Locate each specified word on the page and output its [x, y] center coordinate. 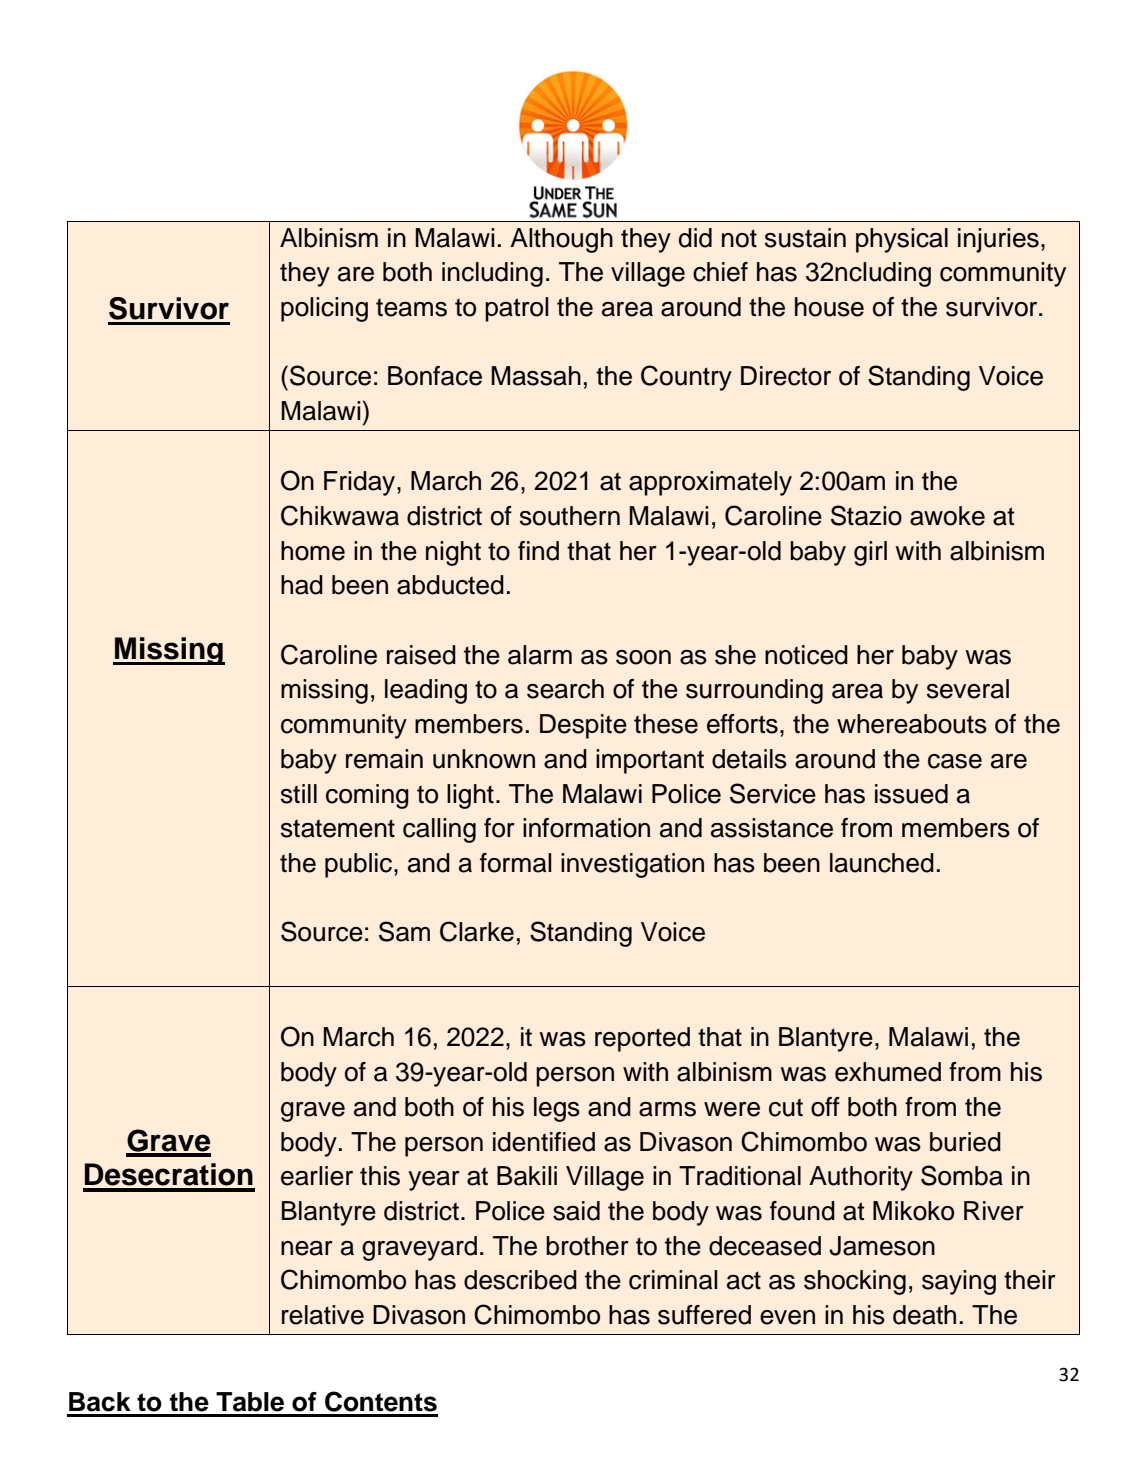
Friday [359, 483]
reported [642, 1039]
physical [902, 240]
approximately [710, 483]
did [695, 238]
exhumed [888, 1072]
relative [323, 1315]
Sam [404, 931]
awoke [947, 516]
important [650, 761]
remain [384, 759]
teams [411, 307]
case [955, 761]
